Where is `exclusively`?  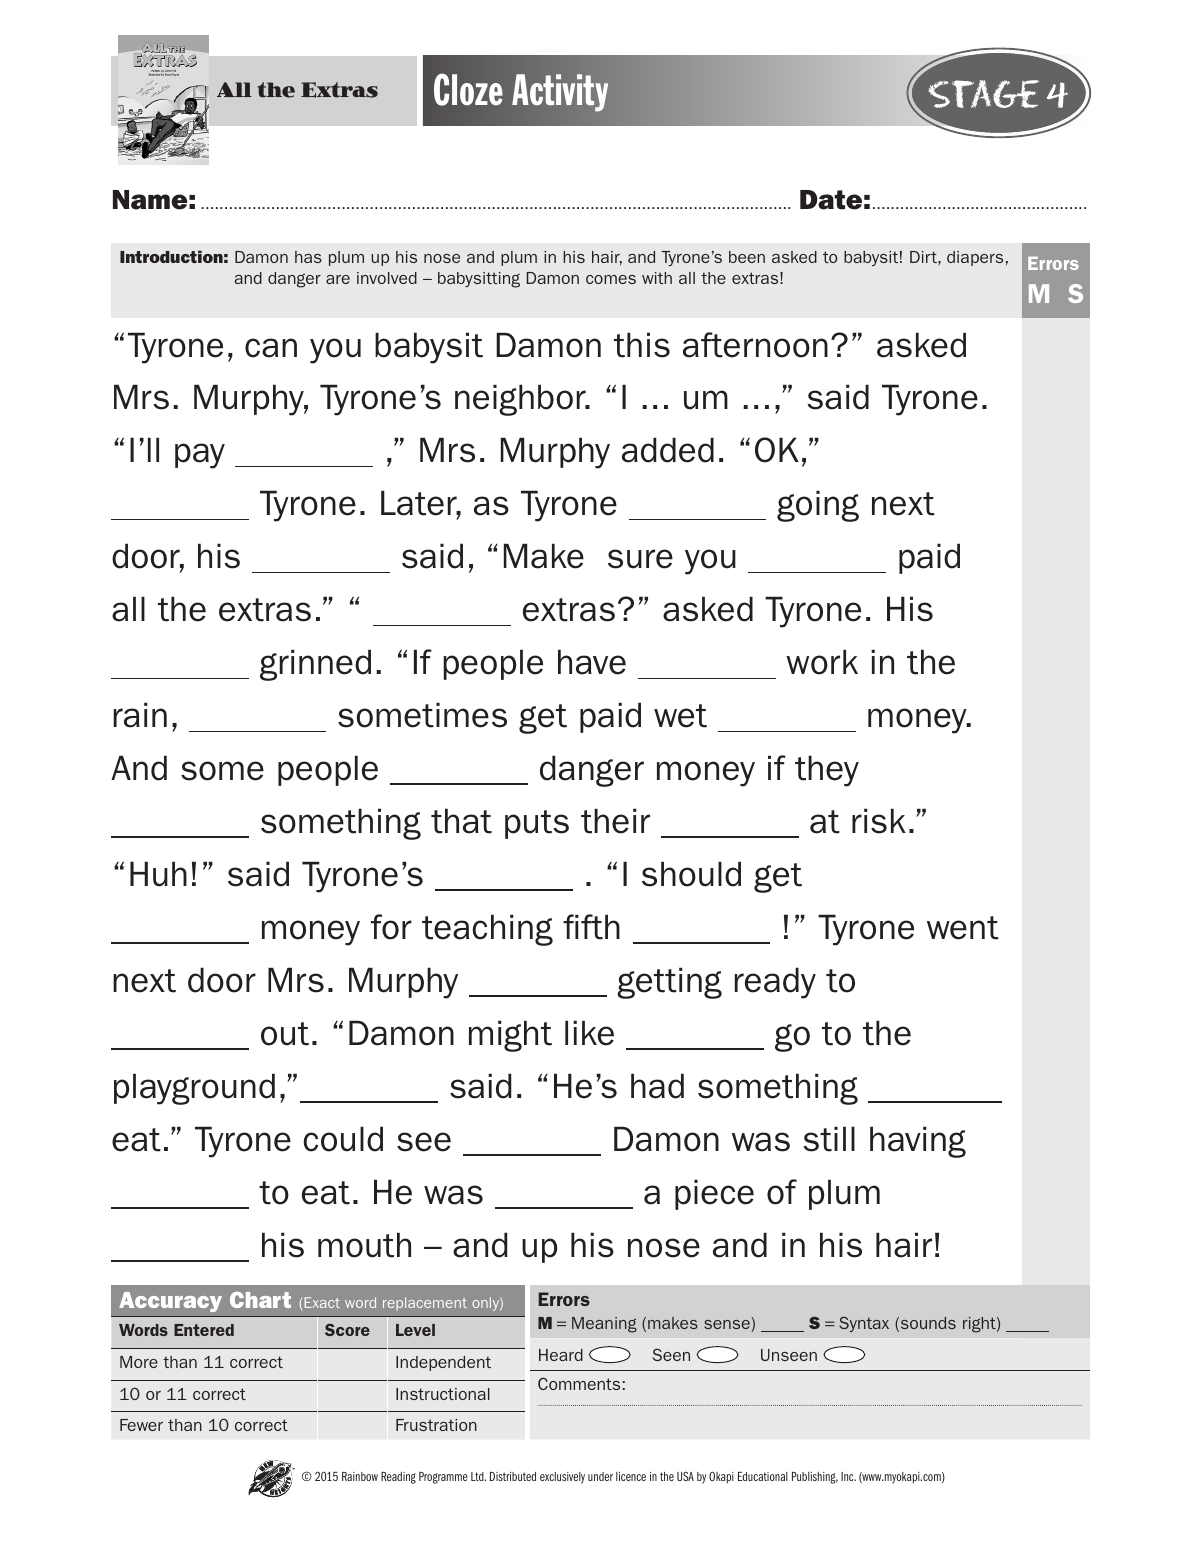 exclusively is located at coordinates (562, 1478).
